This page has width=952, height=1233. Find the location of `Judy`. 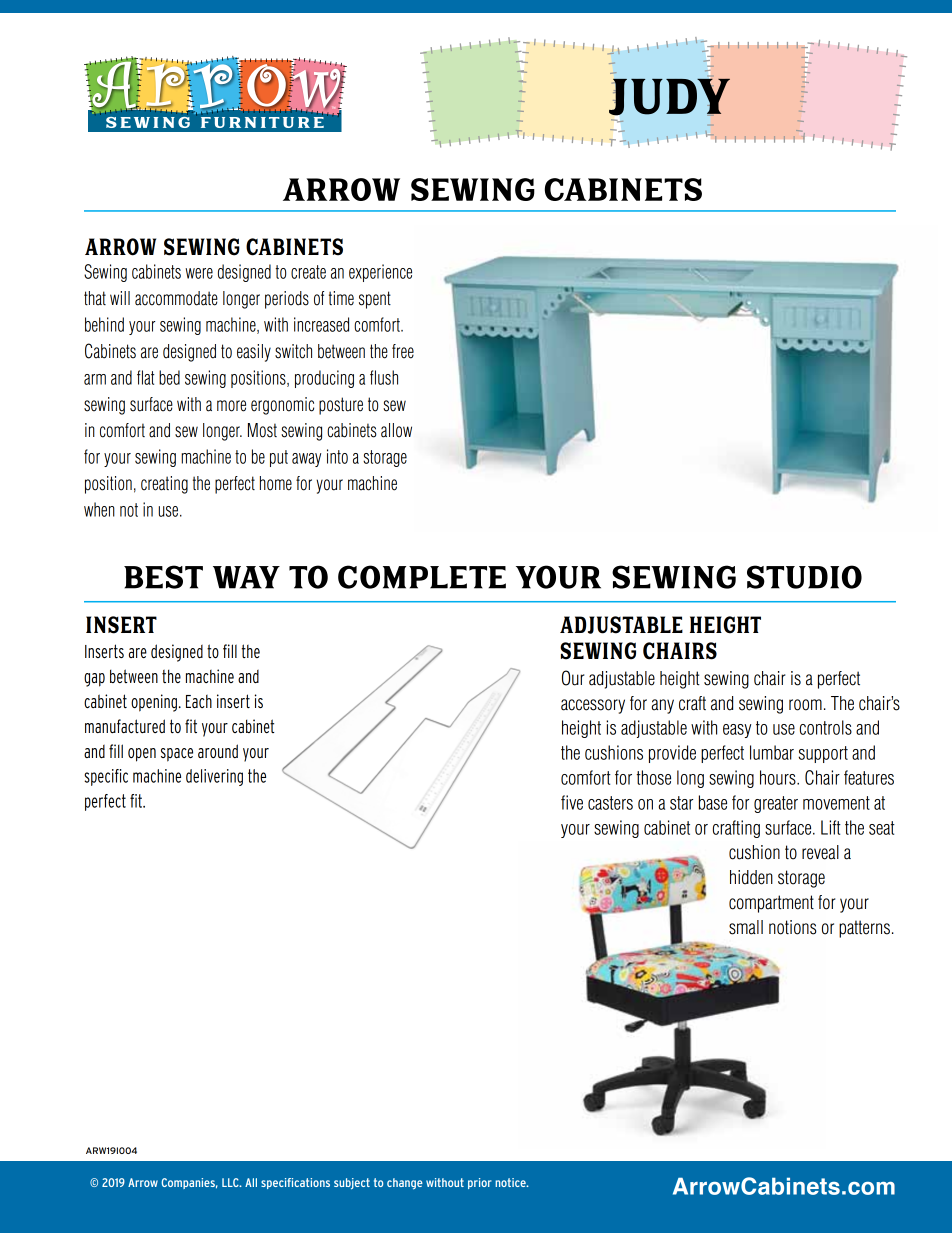

Judy is located at coordinates (669, 97).
